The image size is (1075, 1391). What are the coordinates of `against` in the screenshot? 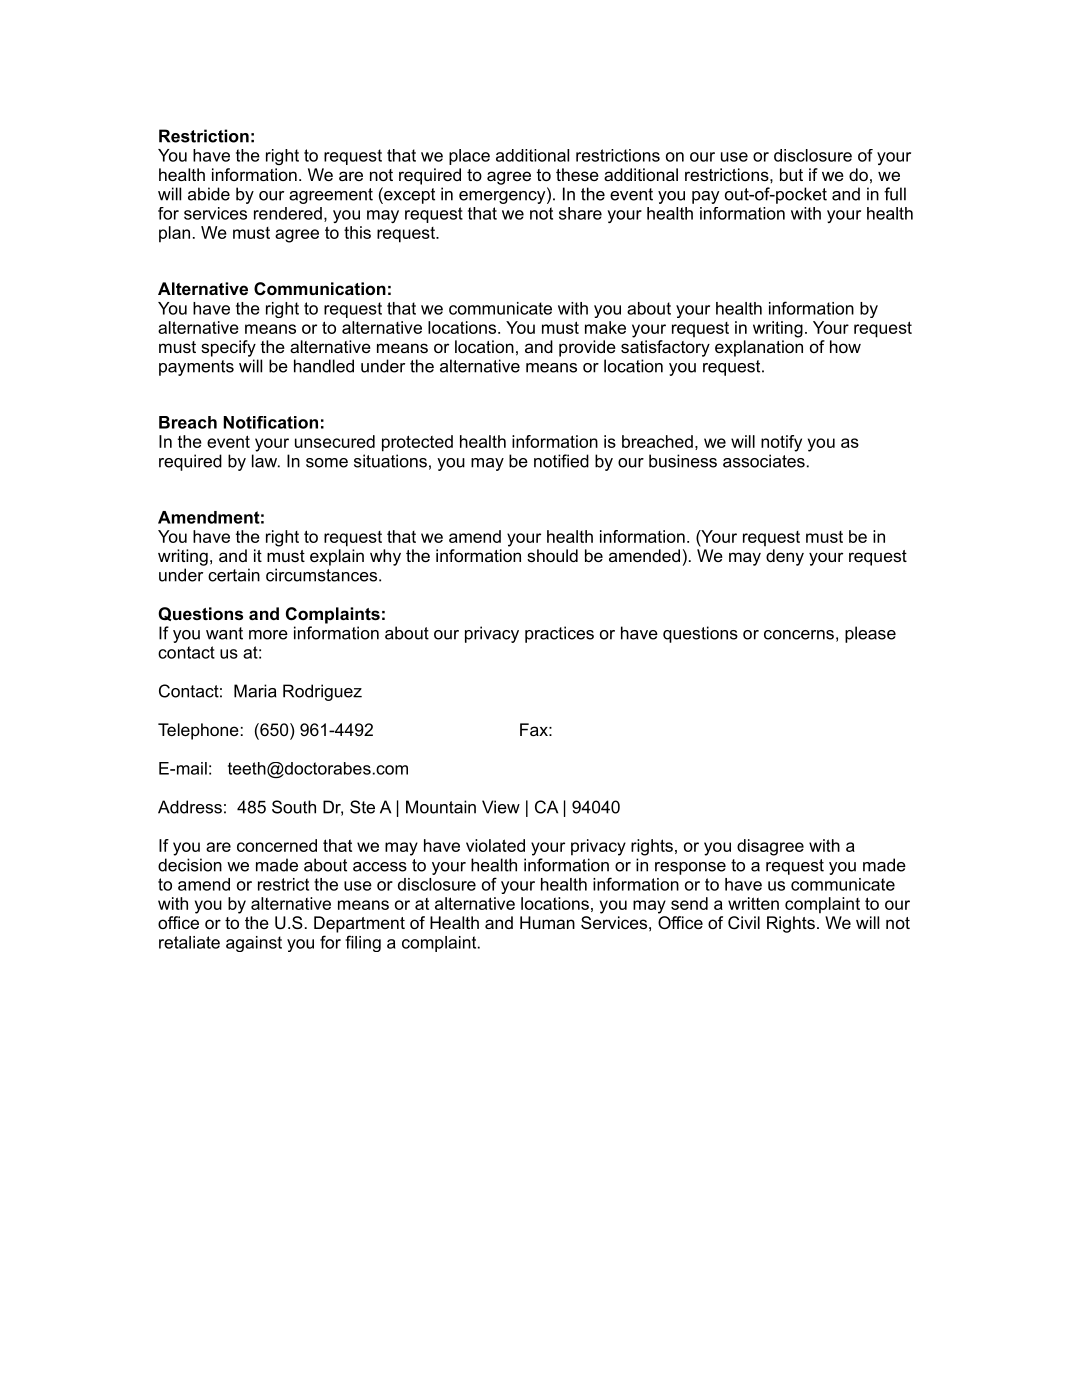 It's located at (254, 944).
